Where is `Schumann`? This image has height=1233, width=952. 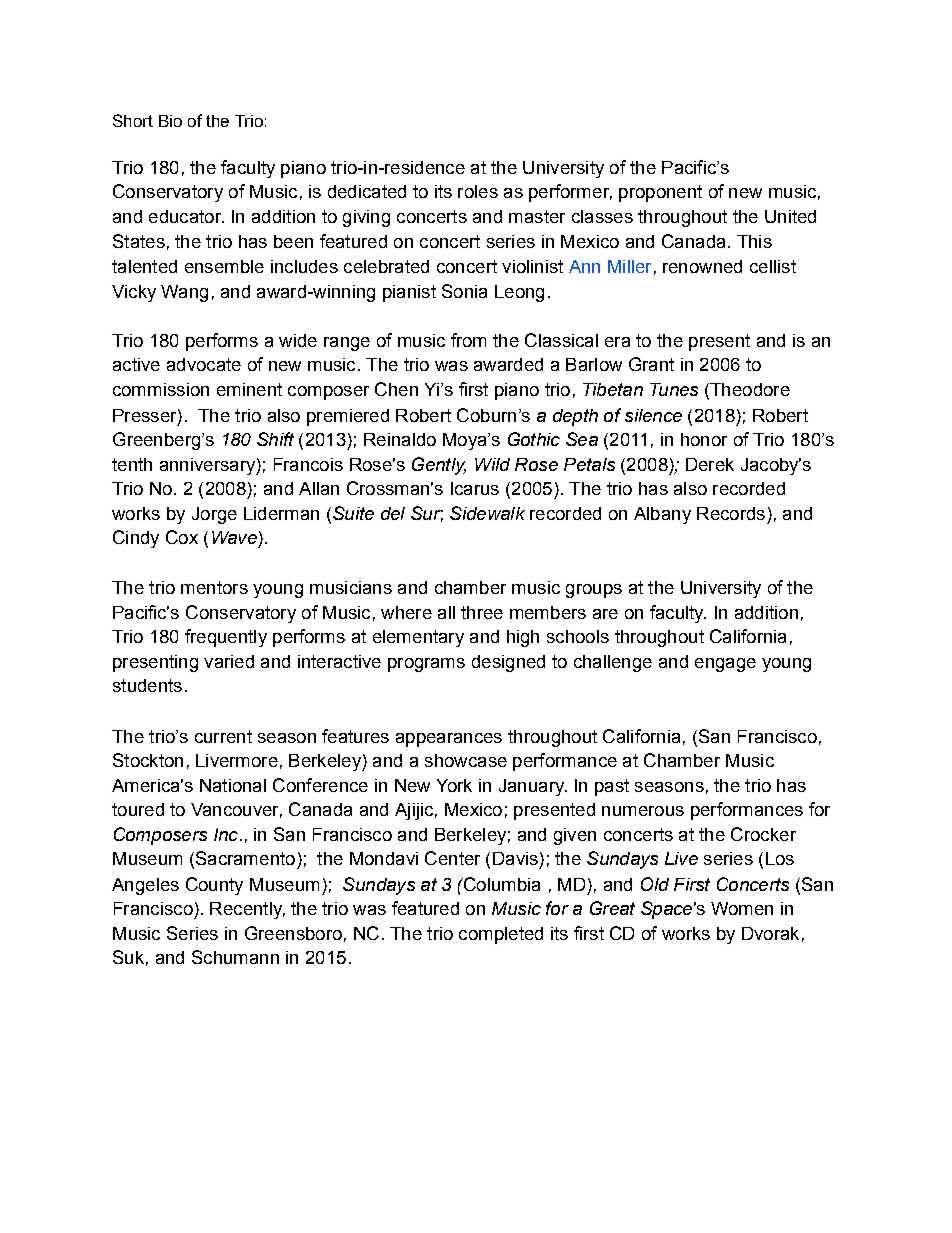
Schumann is located at coordinates (235, 957).
